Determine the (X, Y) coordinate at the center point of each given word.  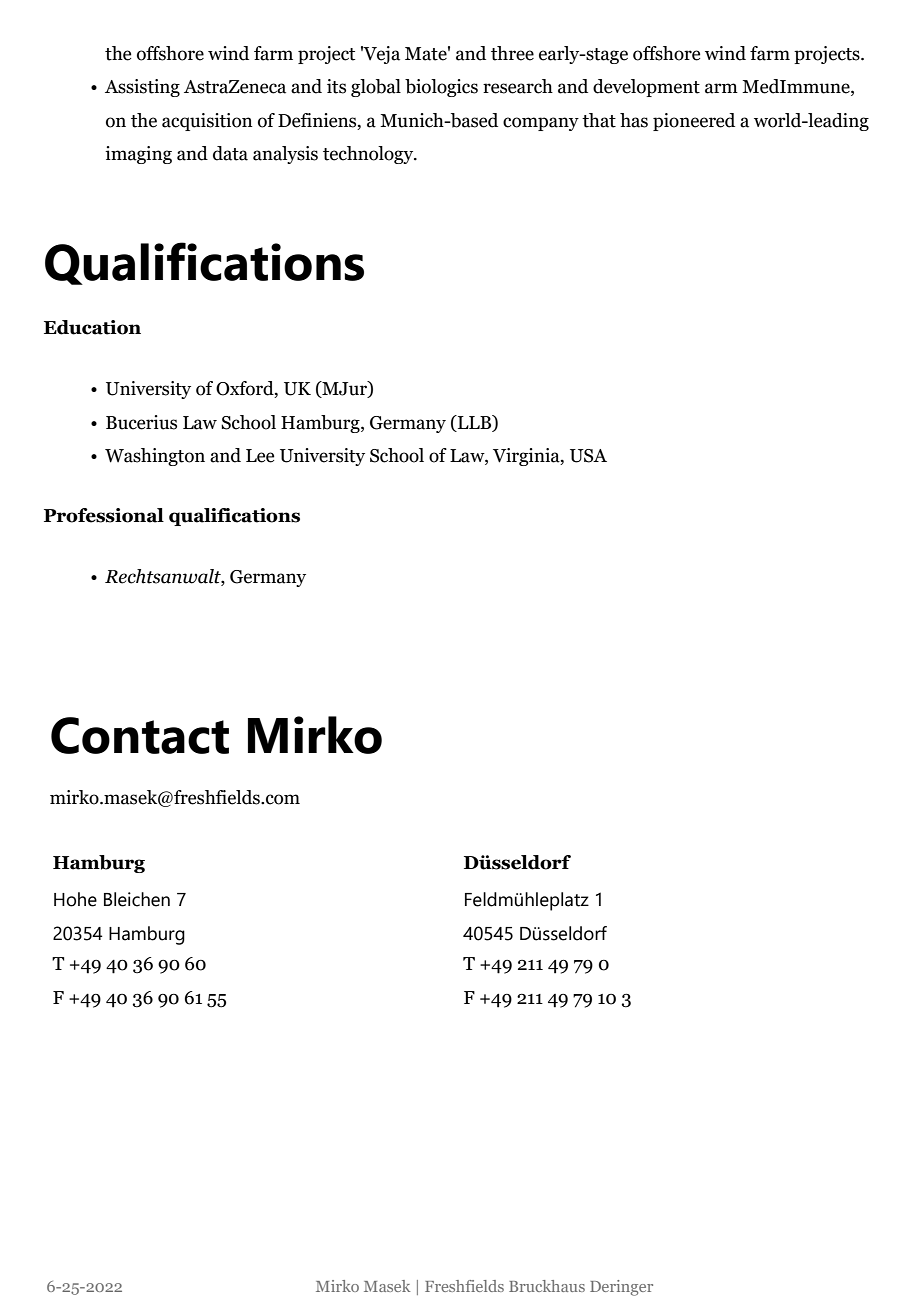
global (376, 88)
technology (369, 155)
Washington (155, 457)
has (634, 120)
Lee (260, 456)
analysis (285, 155)
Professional (104, 515)
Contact (140, 735)
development (646, 88)
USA (588, 456)
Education (92, 327)
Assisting (142, 88)
